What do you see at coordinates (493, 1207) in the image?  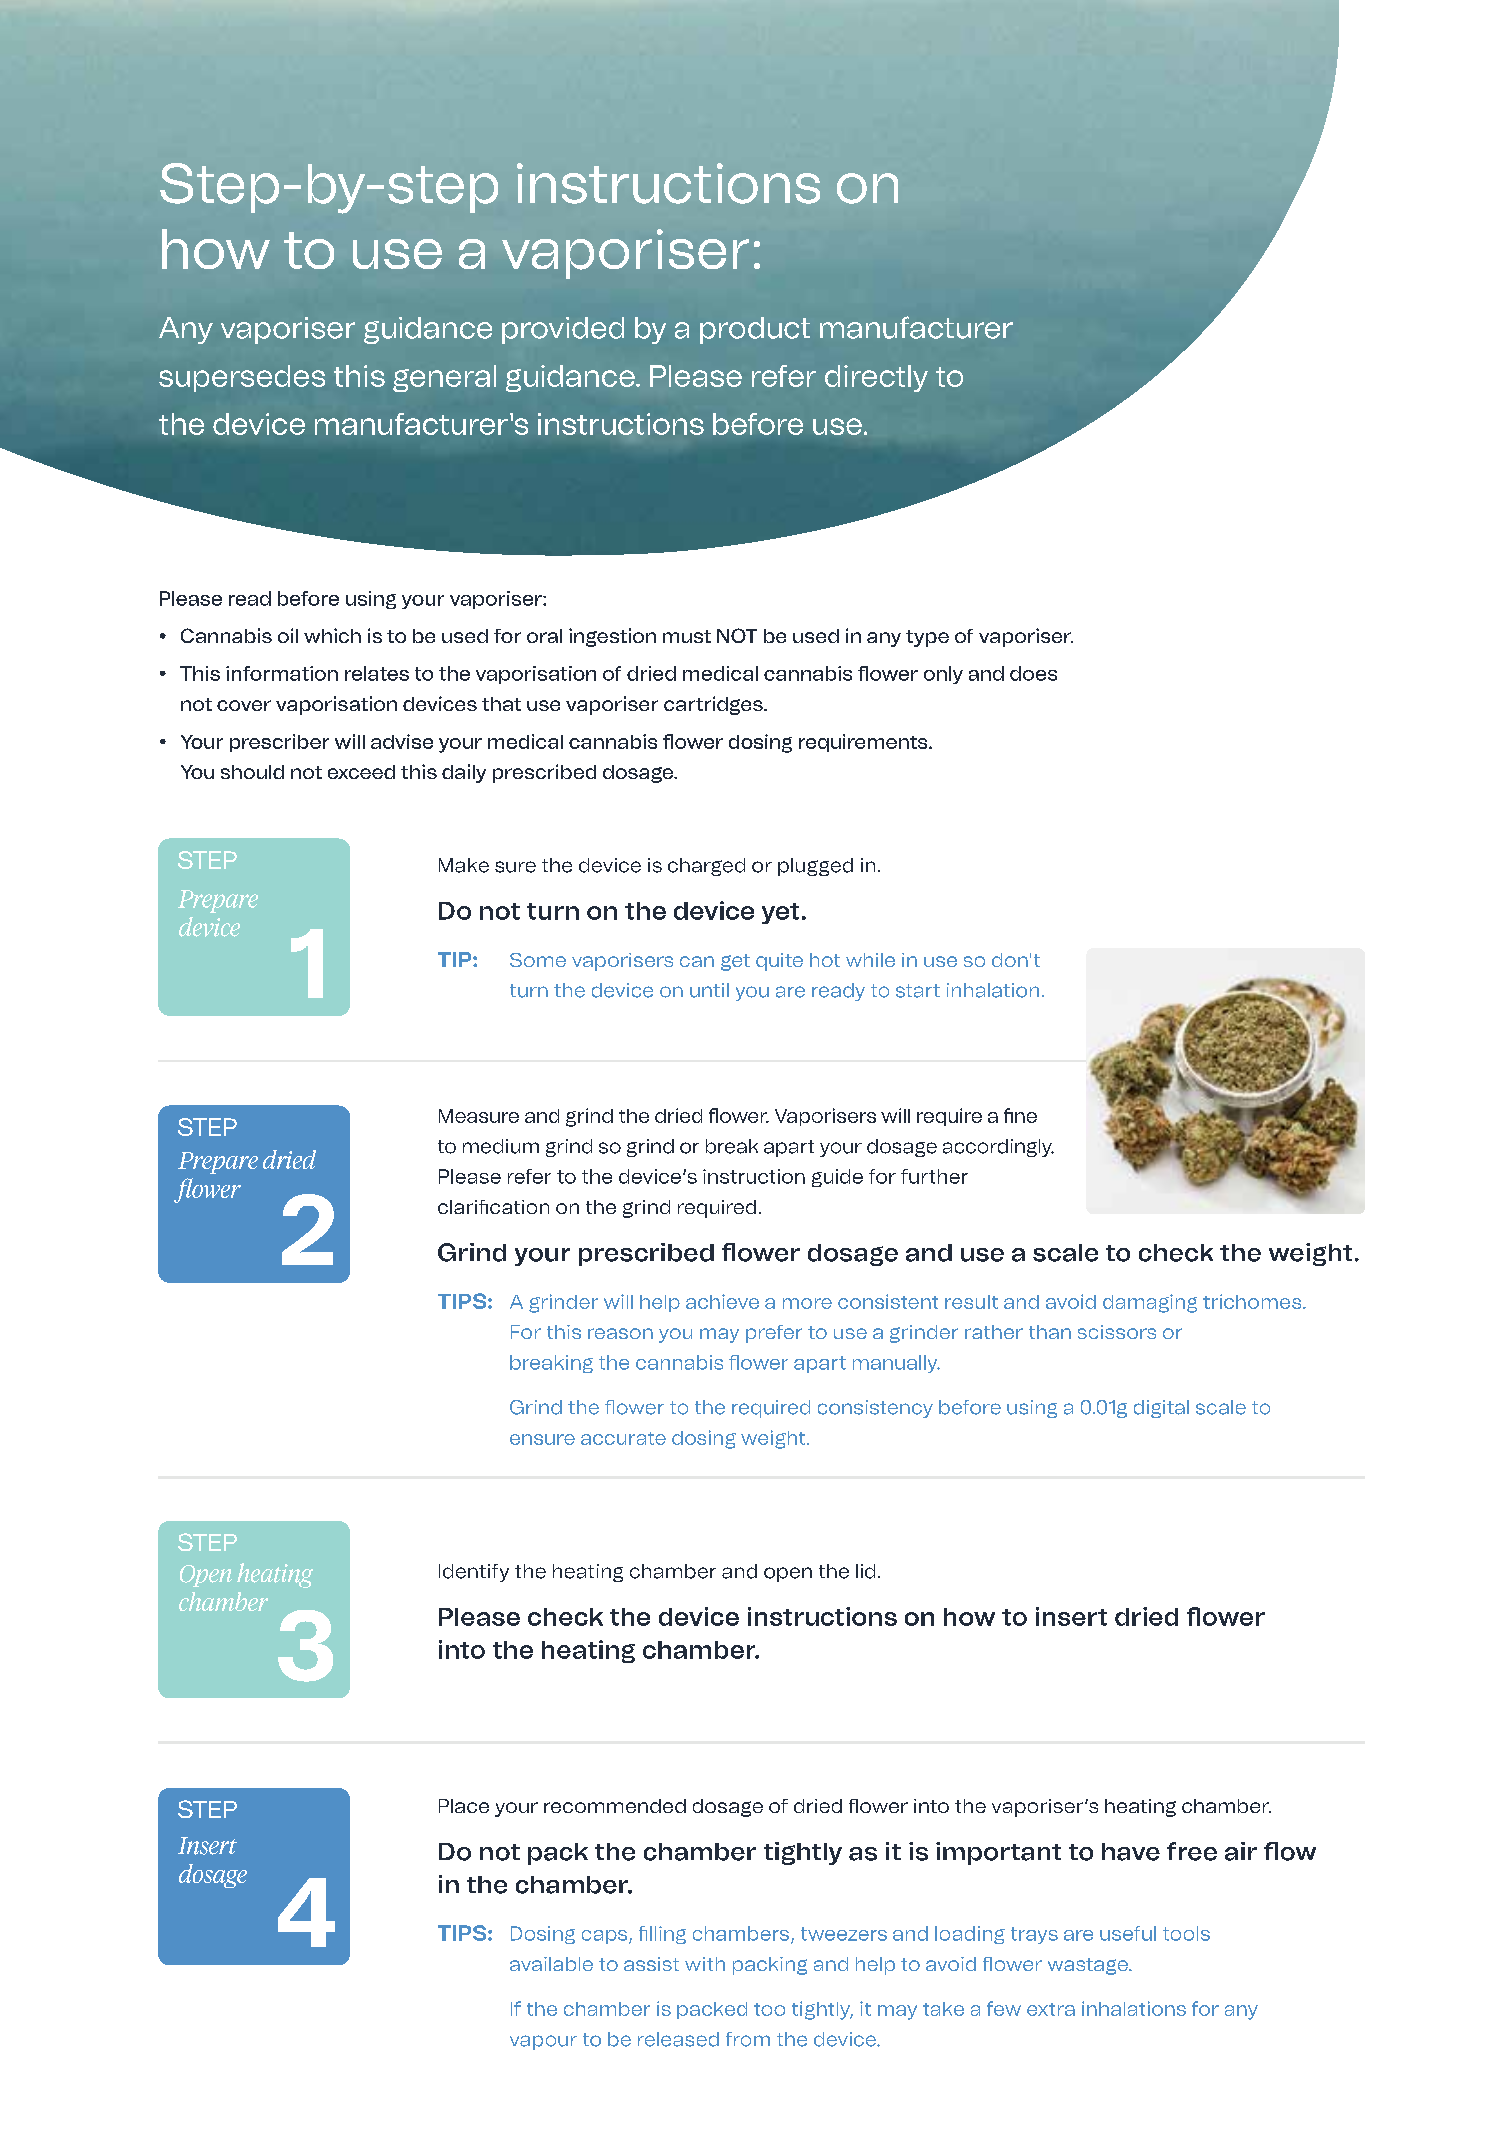 I see `clarification` at bounding box center [493, 1207].
